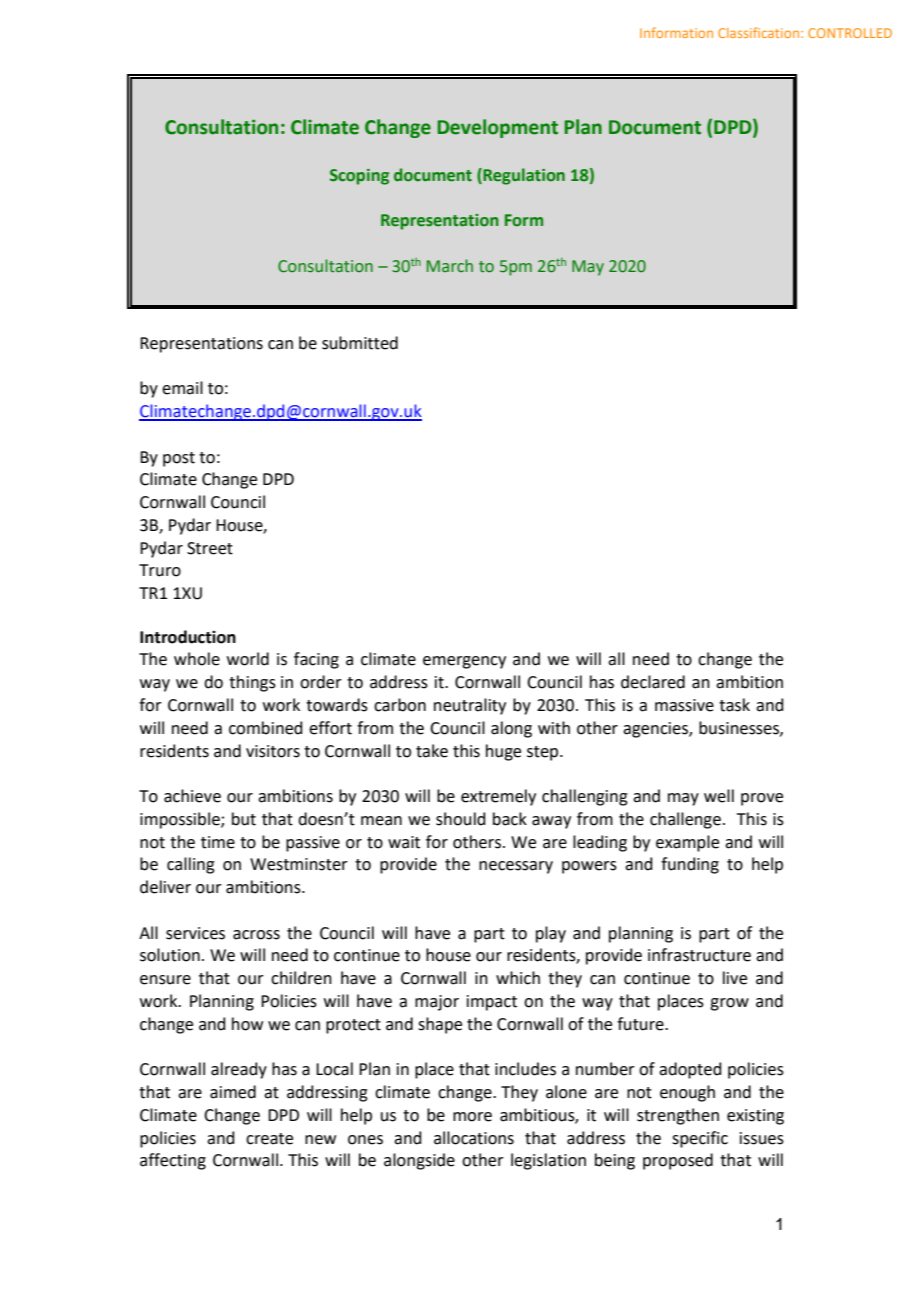 The image size is (924, 1308). What do you see at coordinates (498, 128) in the page?
I see `Development` at bounding box center [498, 128].
